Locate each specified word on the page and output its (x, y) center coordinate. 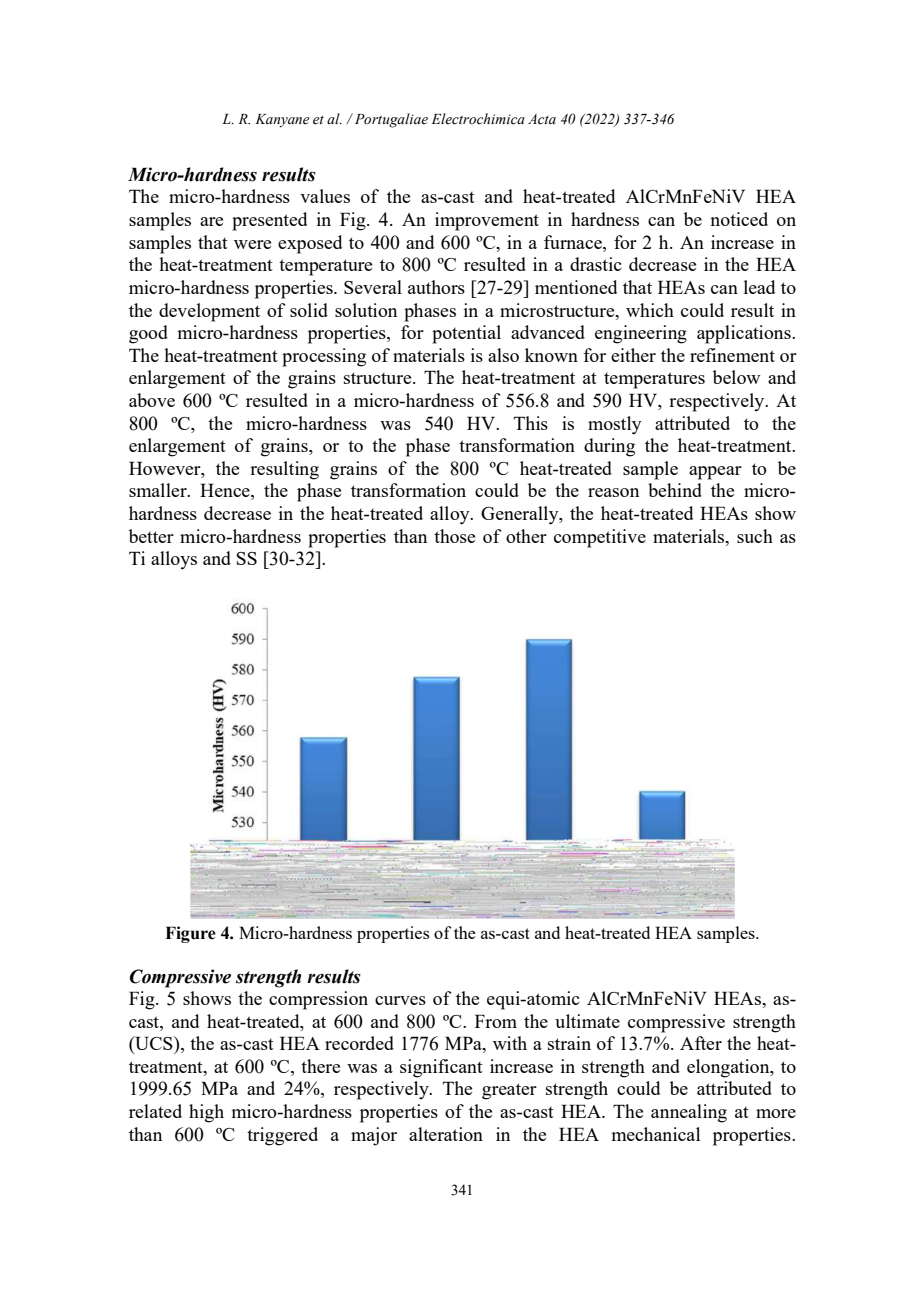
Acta (542, 119)
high (206, 1113)
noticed (739, 219)
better (151, 536)
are (211, 221)
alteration (446, 1134)
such (755, 536)
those (454, 536)
